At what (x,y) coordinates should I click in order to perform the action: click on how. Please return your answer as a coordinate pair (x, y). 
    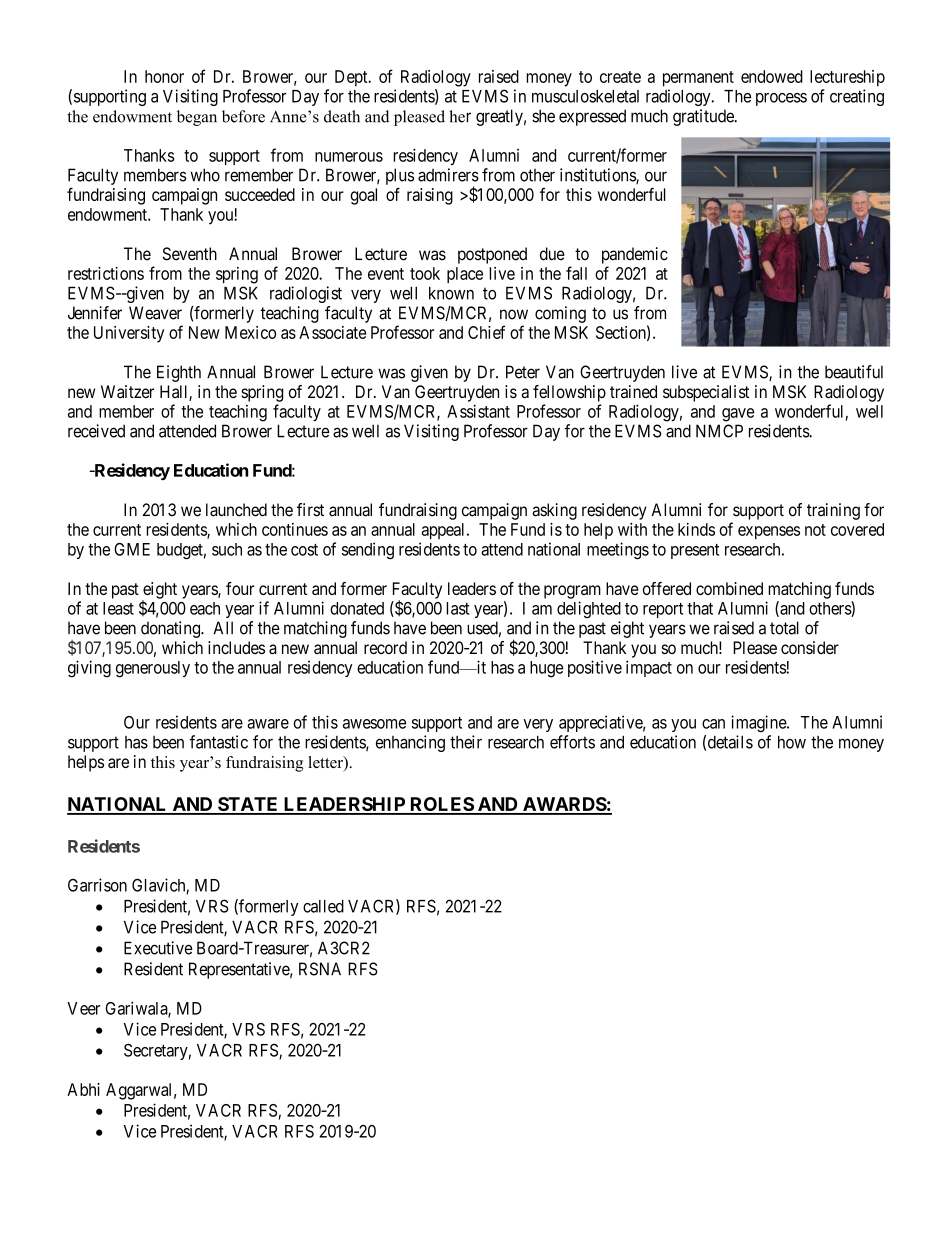
    Looking at the image, I should click on (792, 742).
